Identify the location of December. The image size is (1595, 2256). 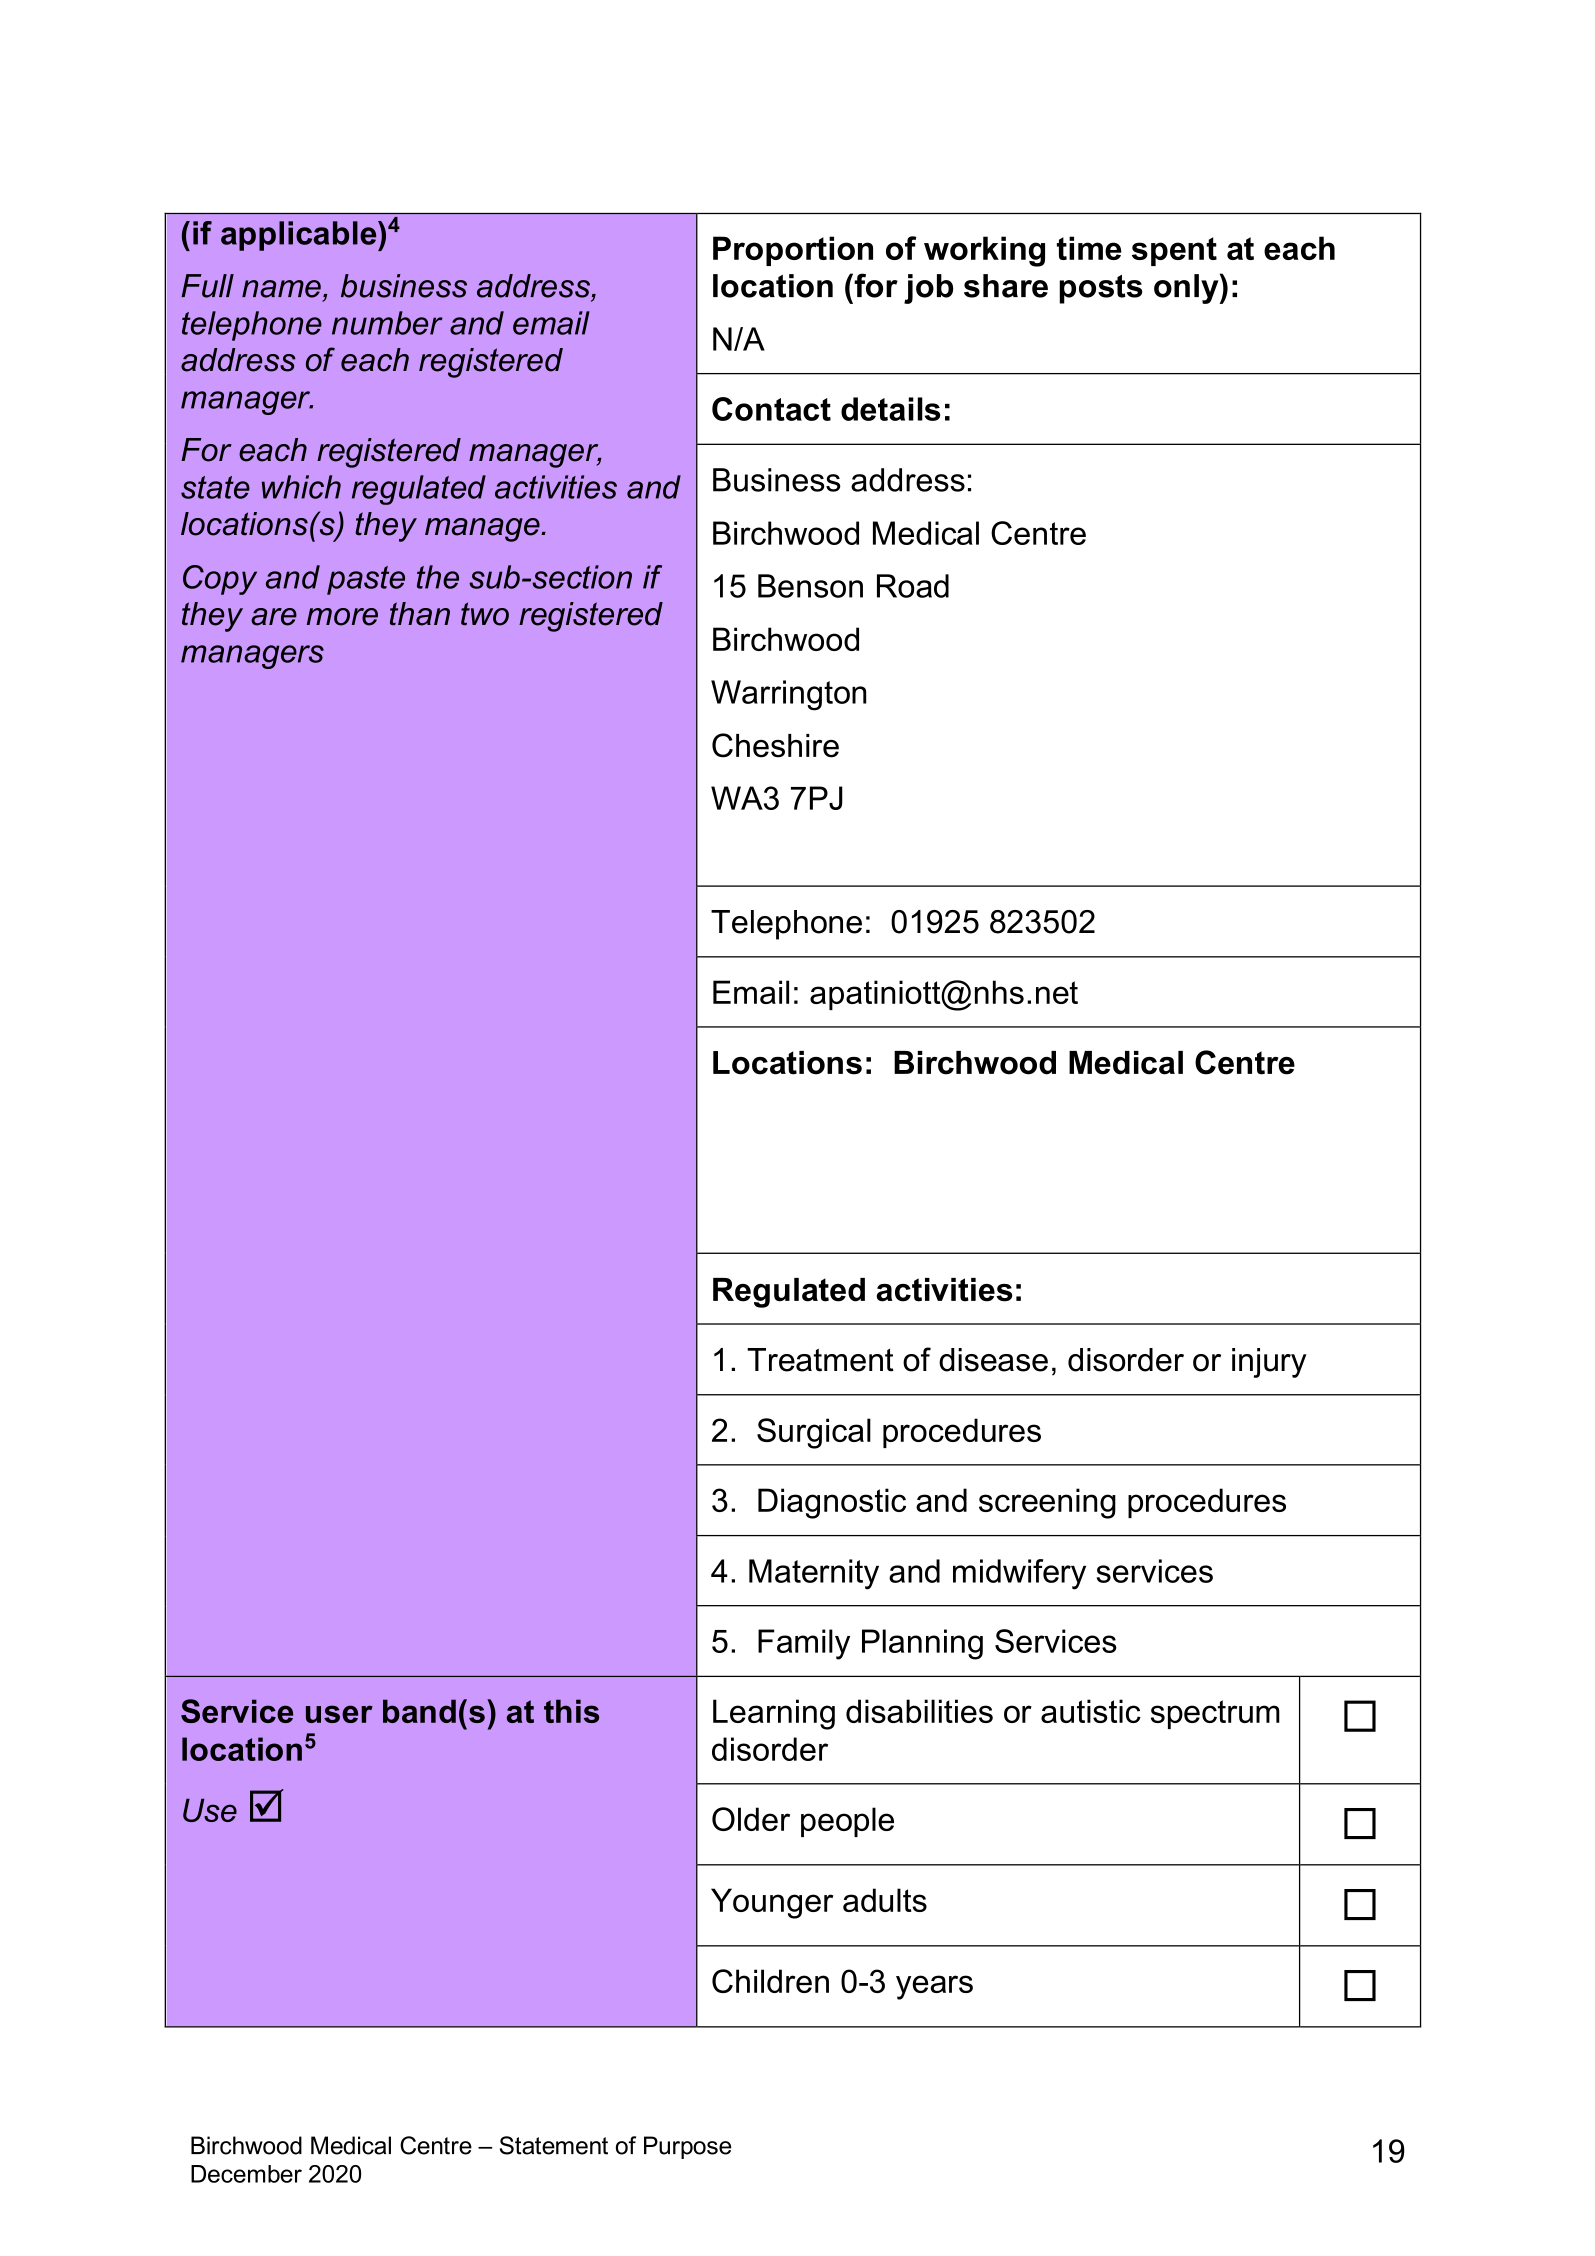
(246, 2174).
